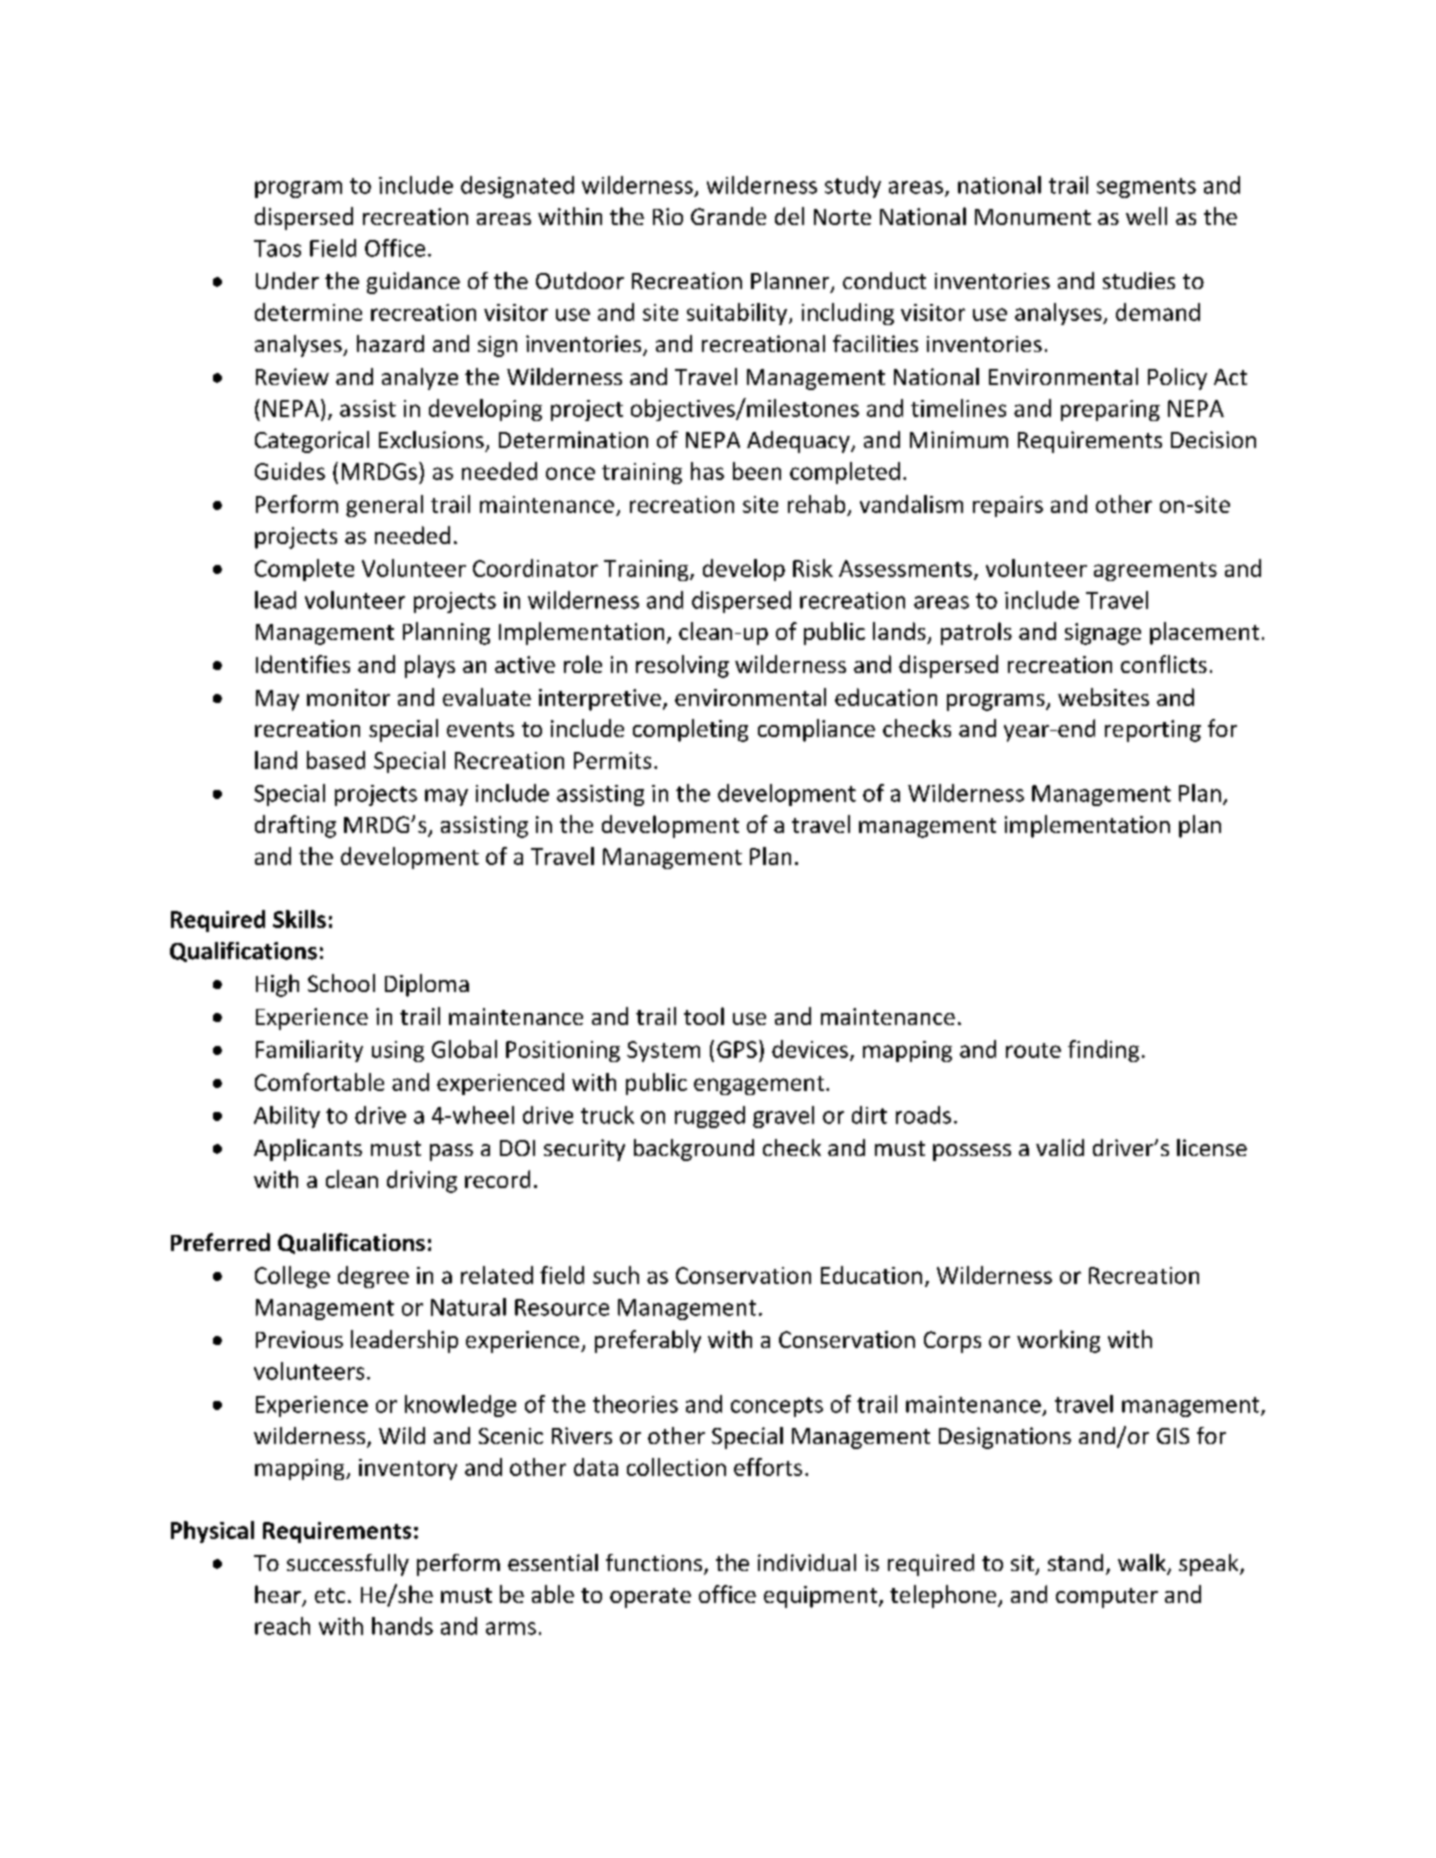  I want to click on general, so click(384, 506).
